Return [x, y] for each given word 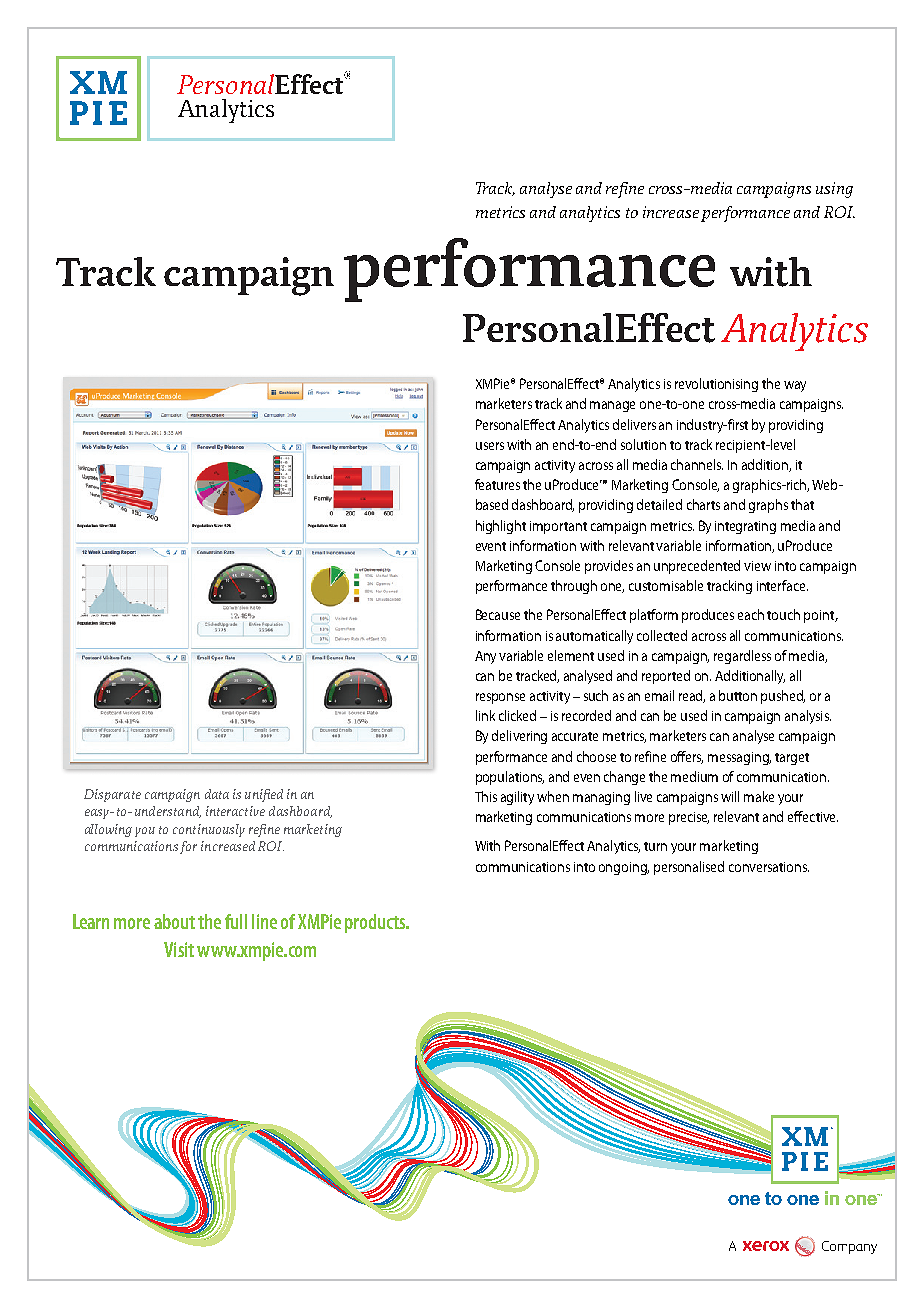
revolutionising [716, 385]
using [834, 190]
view [757, 566]
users [490, 446]
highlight [501, 527]
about [174, 921]
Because [498, 614]
